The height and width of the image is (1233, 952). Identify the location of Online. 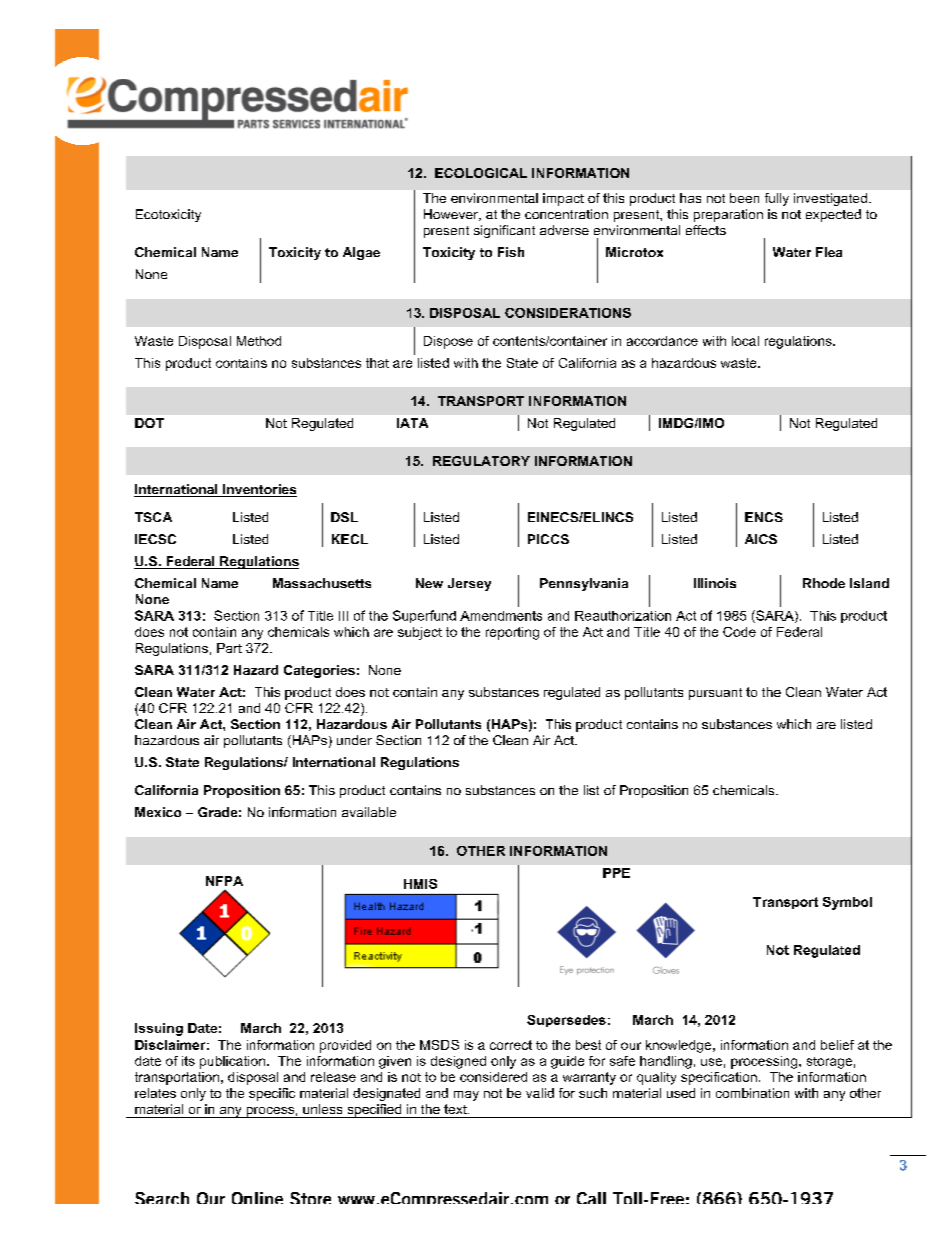
(257, 1198).
